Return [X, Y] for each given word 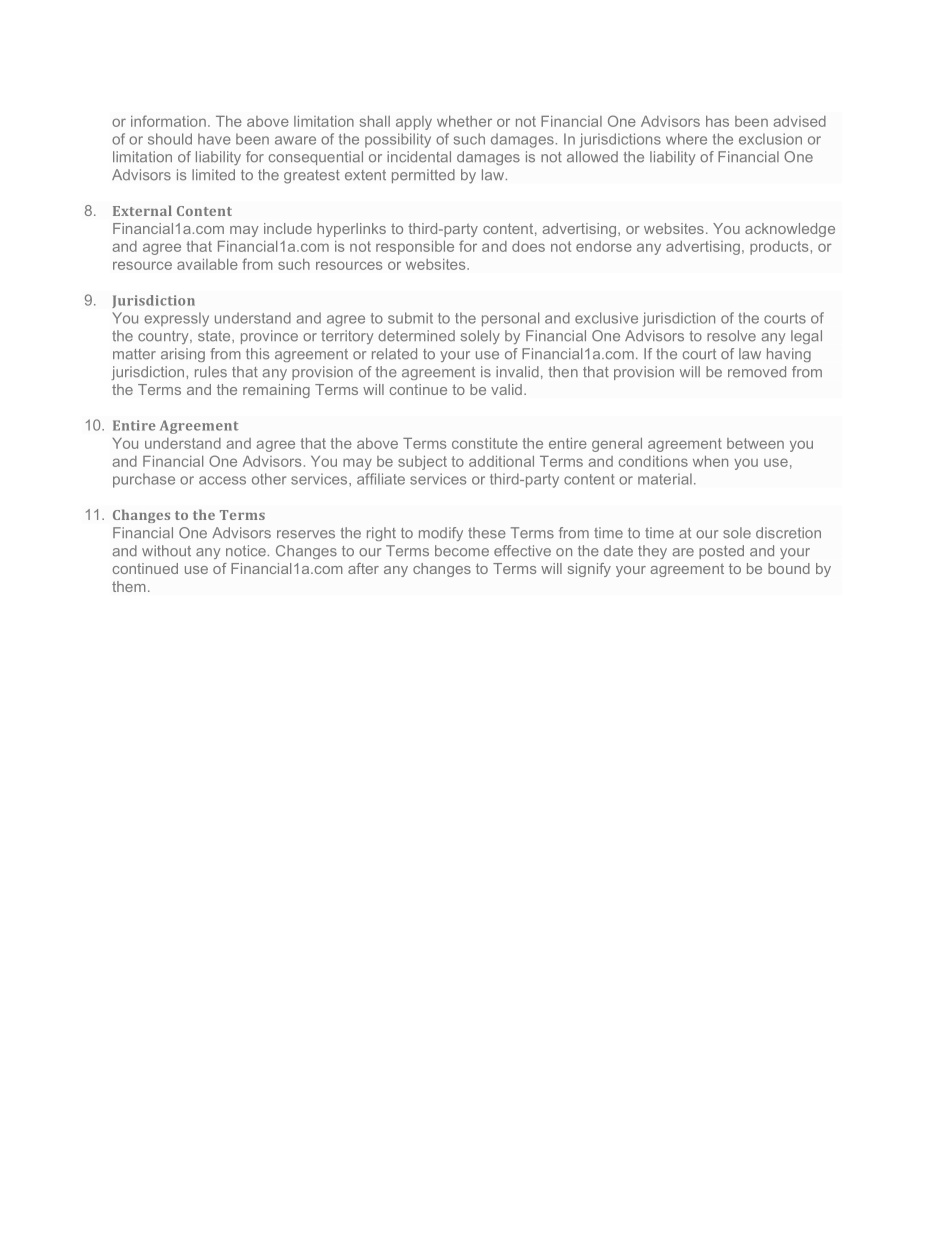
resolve [731, 336]
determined [416, 336]
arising [183, 355]
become [462, 551]
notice [246, 551]
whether [464, 121]
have [214, 139]
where [686, 139]
